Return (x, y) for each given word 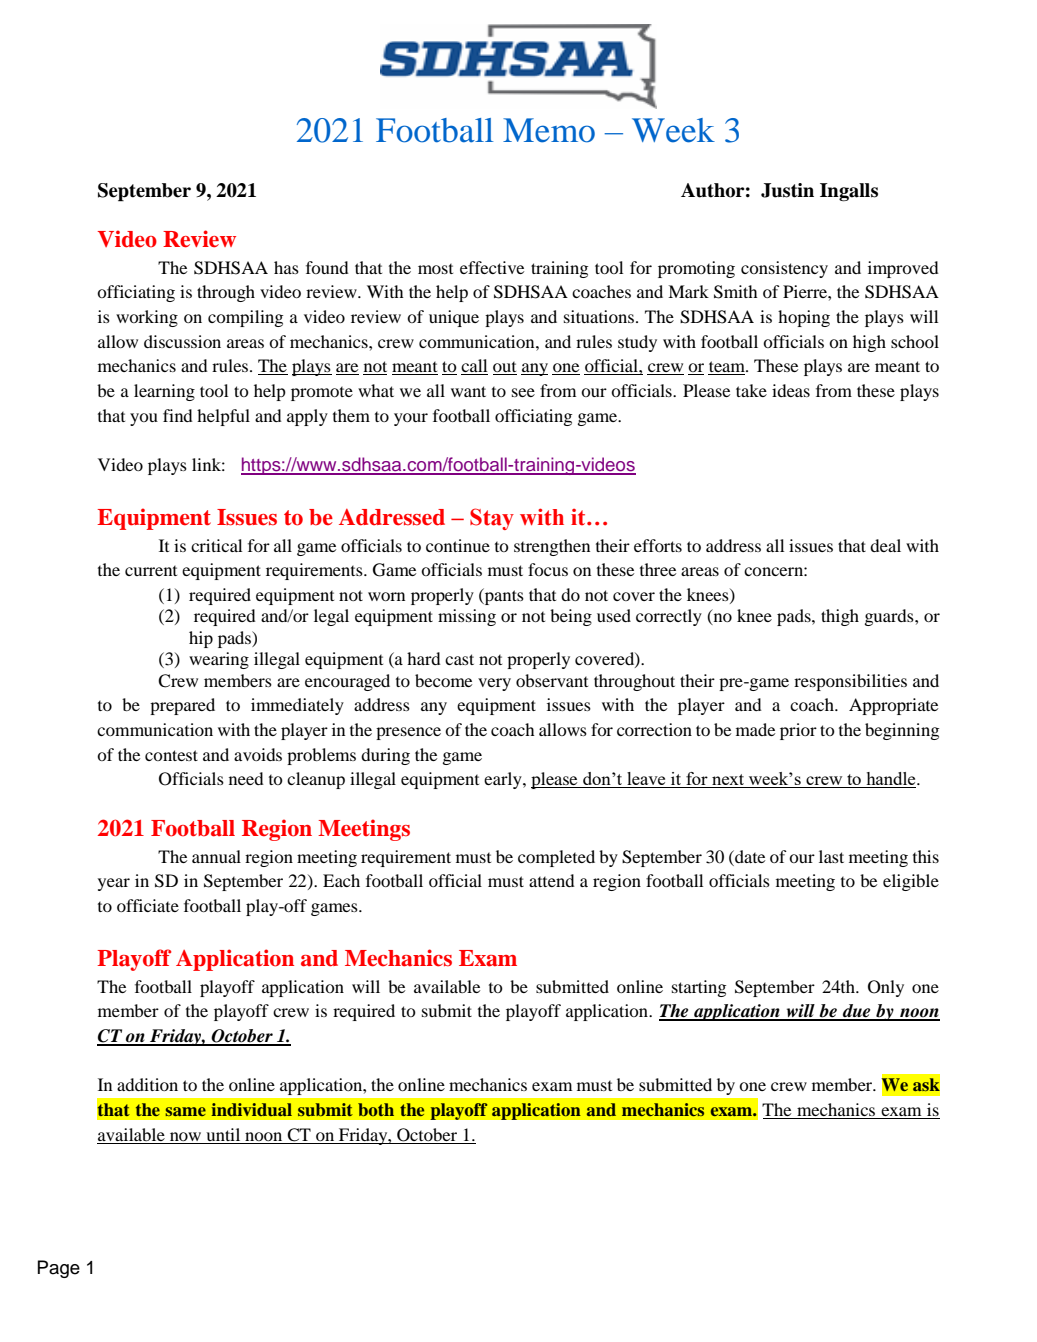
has (286, 267)
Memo (549, 130)
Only (886, 988)
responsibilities (850, 682)
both (376, 1109)
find (178, 415)
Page (59, 1269)
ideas (791, 390)
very (494, 684)
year (114, 884)
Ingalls (849, 192)
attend (552, 880)
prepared (182, 706)
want (468, 391)
